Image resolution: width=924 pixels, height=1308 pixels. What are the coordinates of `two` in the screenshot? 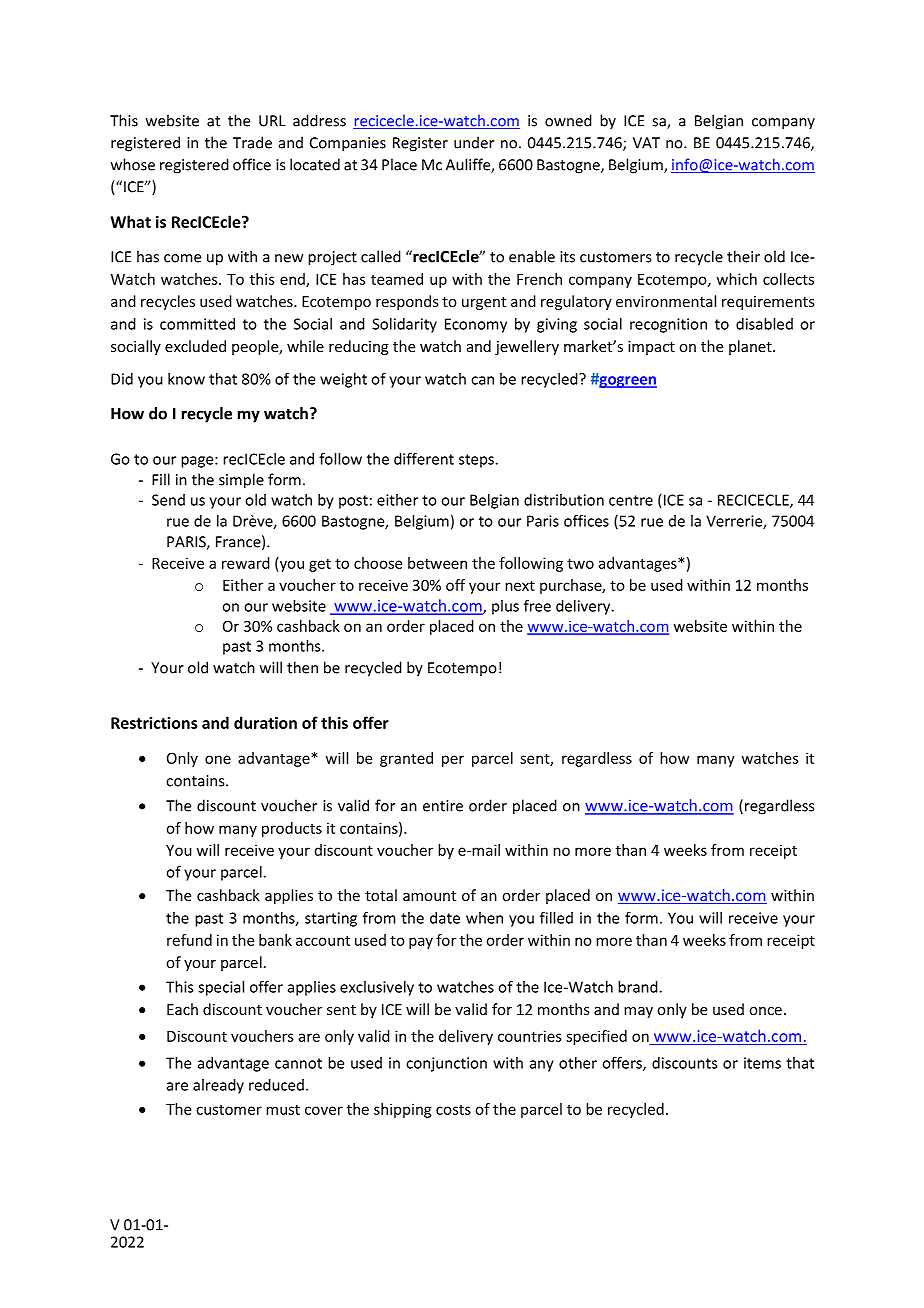 It's located at (580, 563).
